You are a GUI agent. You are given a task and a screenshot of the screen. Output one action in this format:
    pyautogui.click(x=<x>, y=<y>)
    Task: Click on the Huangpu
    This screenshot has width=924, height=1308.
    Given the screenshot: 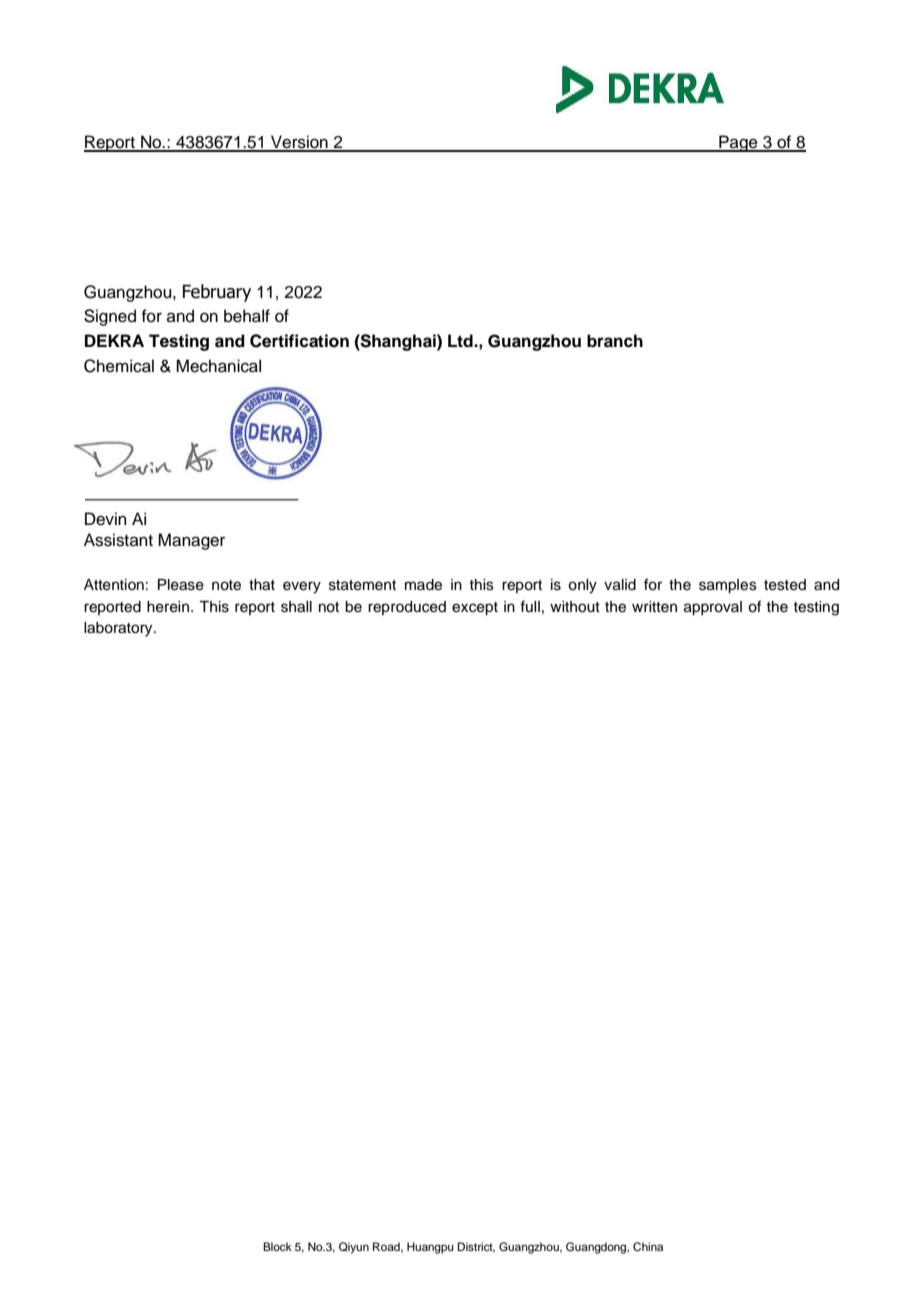 What is the action you would take?
    pyautogui.click(x=430, y=1248)
